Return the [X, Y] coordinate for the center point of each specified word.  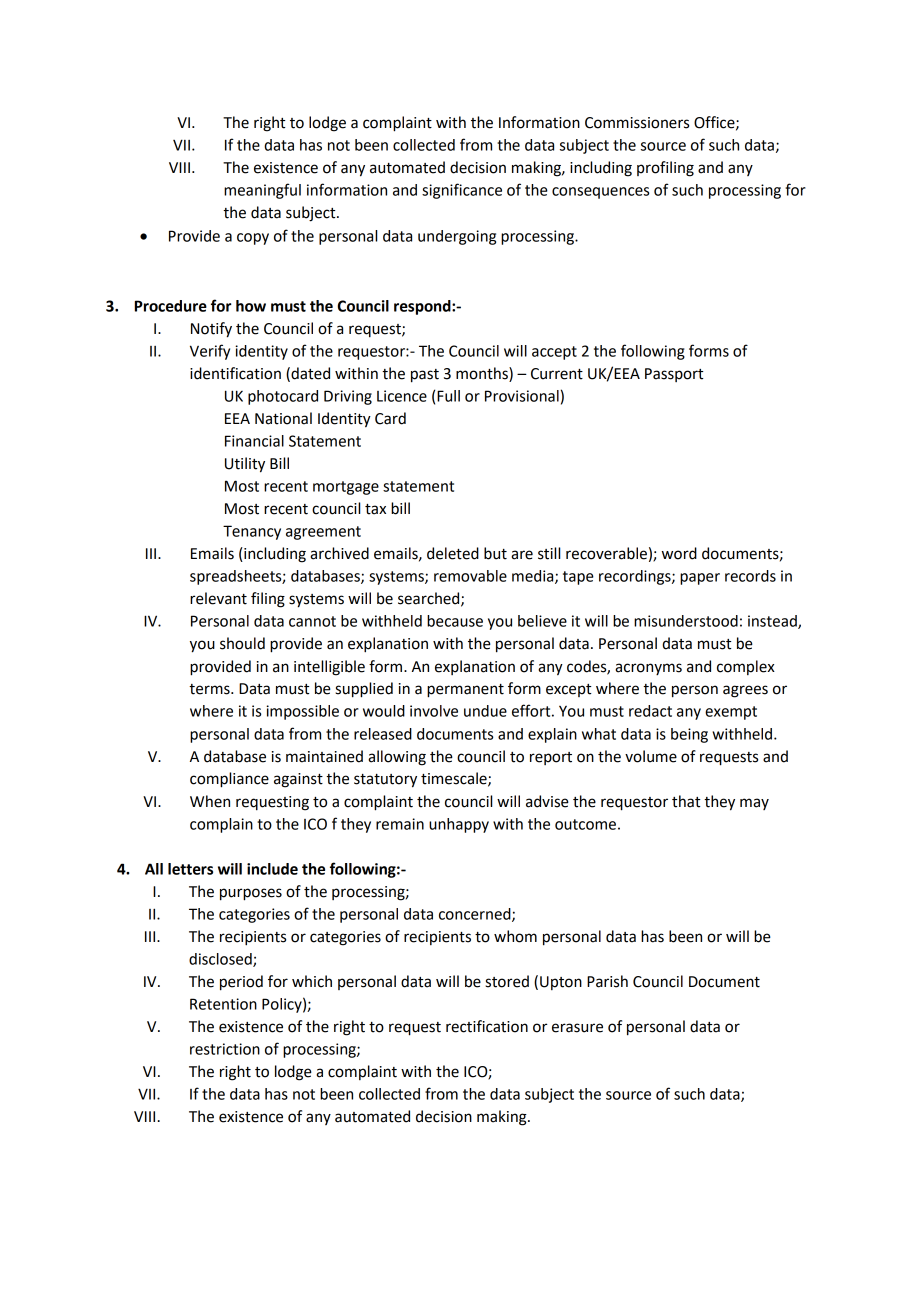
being [689, 735]
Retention [223, 1004]
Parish [607, 981]
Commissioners [637, 123]
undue [485, 711]
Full [448, 396]
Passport [674, 375]
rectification [487, 1026]
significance [462, 191]
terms [210, 689]
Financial [254, 441]
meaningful [262, 191]
